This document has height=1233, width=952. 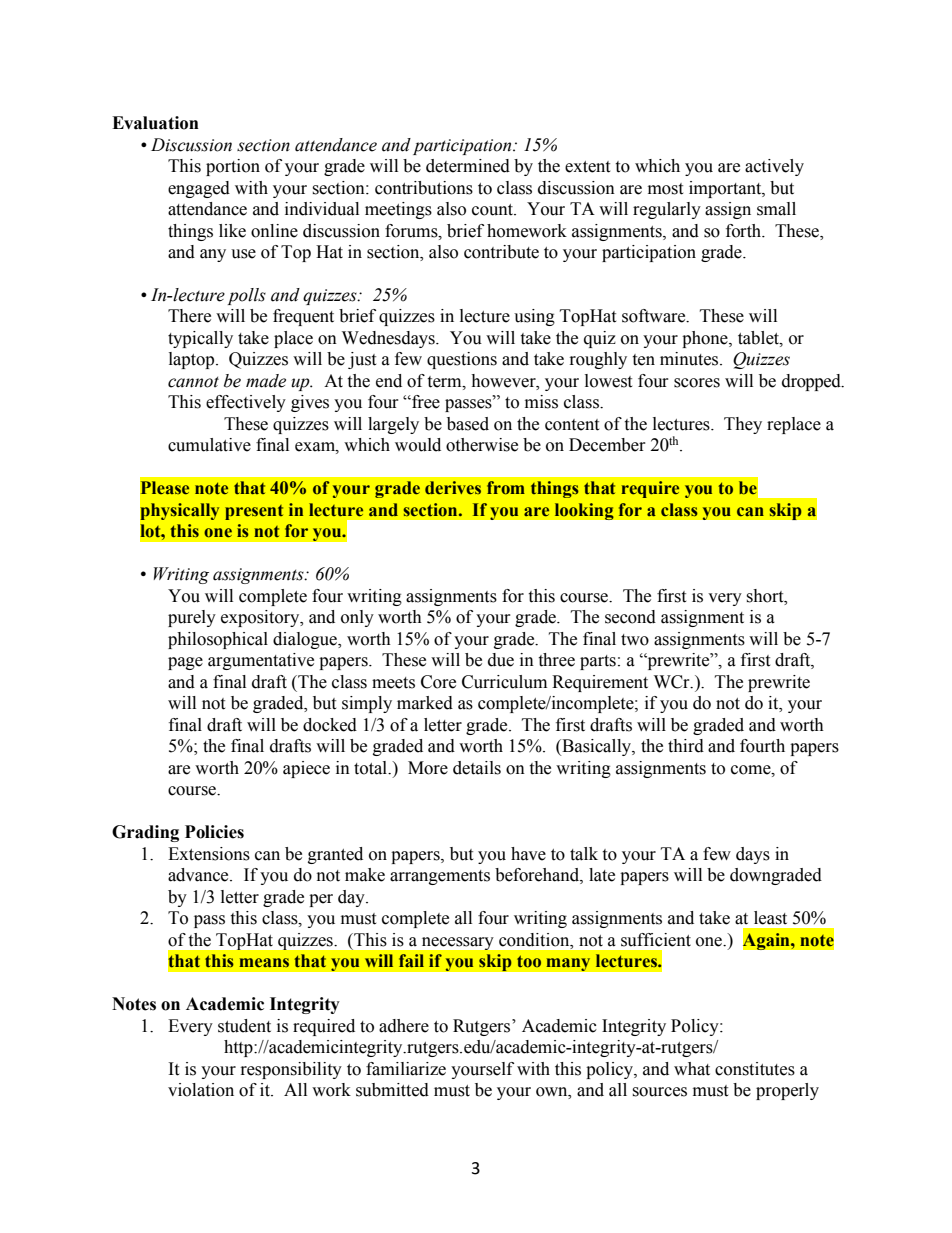 What do you see at coordinates (774, 167) in the document?
I see `actively` at bounding box center [774, 167].
